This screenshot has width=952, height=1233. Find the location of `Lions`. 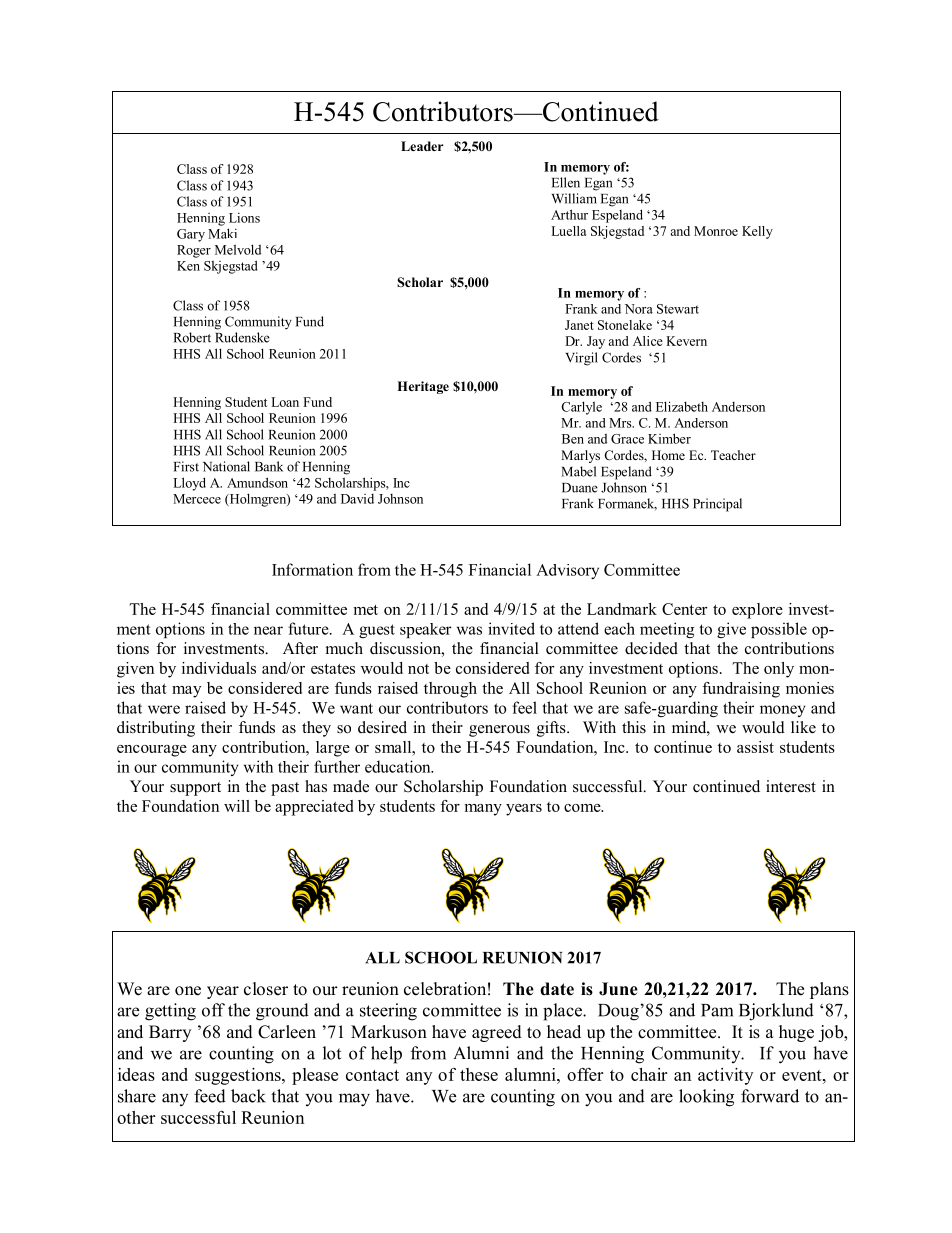

Lions is located at coordinates (244, 217).
